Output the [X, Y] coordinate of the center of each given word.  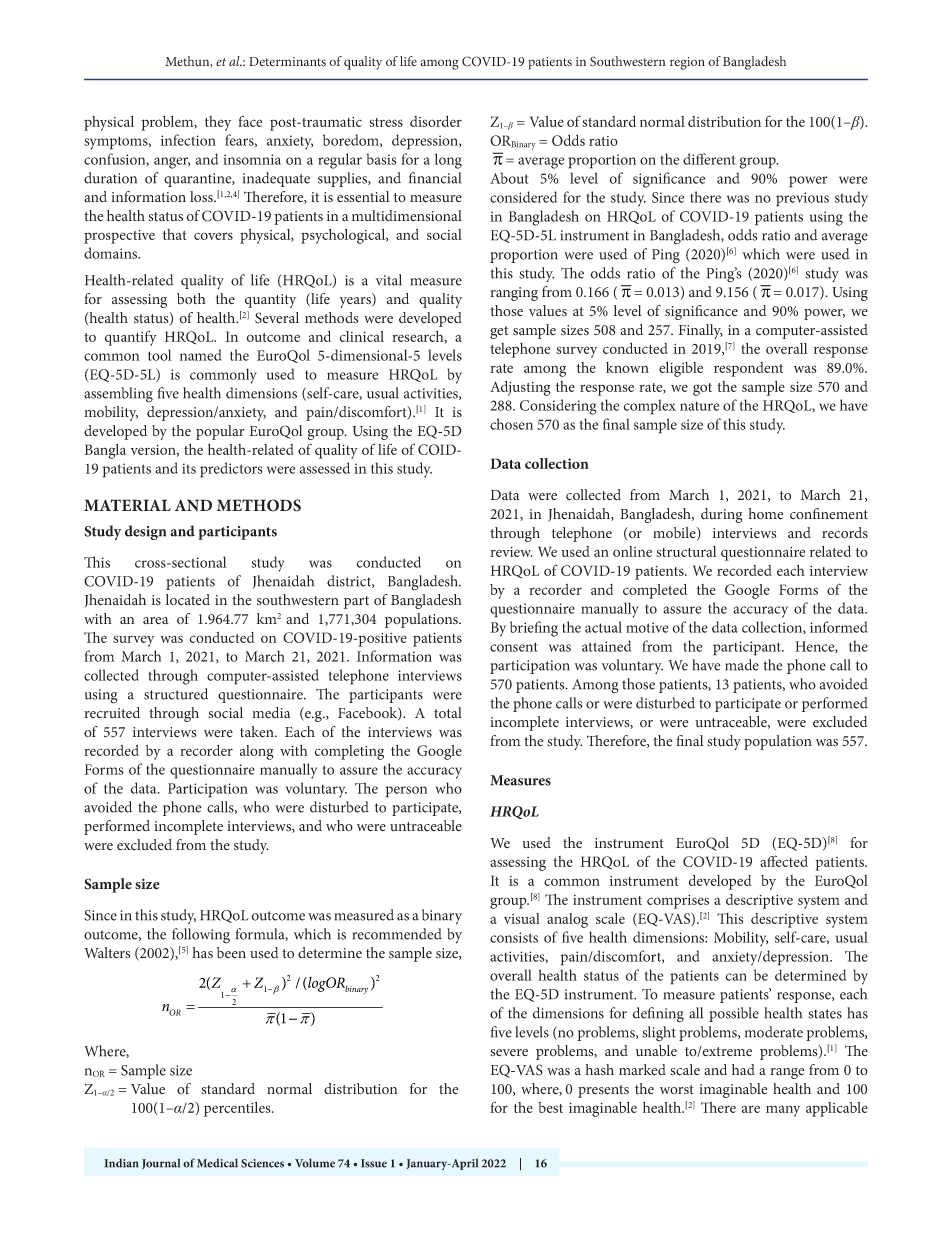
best [550, 1107]
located [188, 600]
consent [514, 647]
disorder [436, 121]
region [687, 63]
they [218, 123]
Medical [217, 1163]
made [742, 665]
